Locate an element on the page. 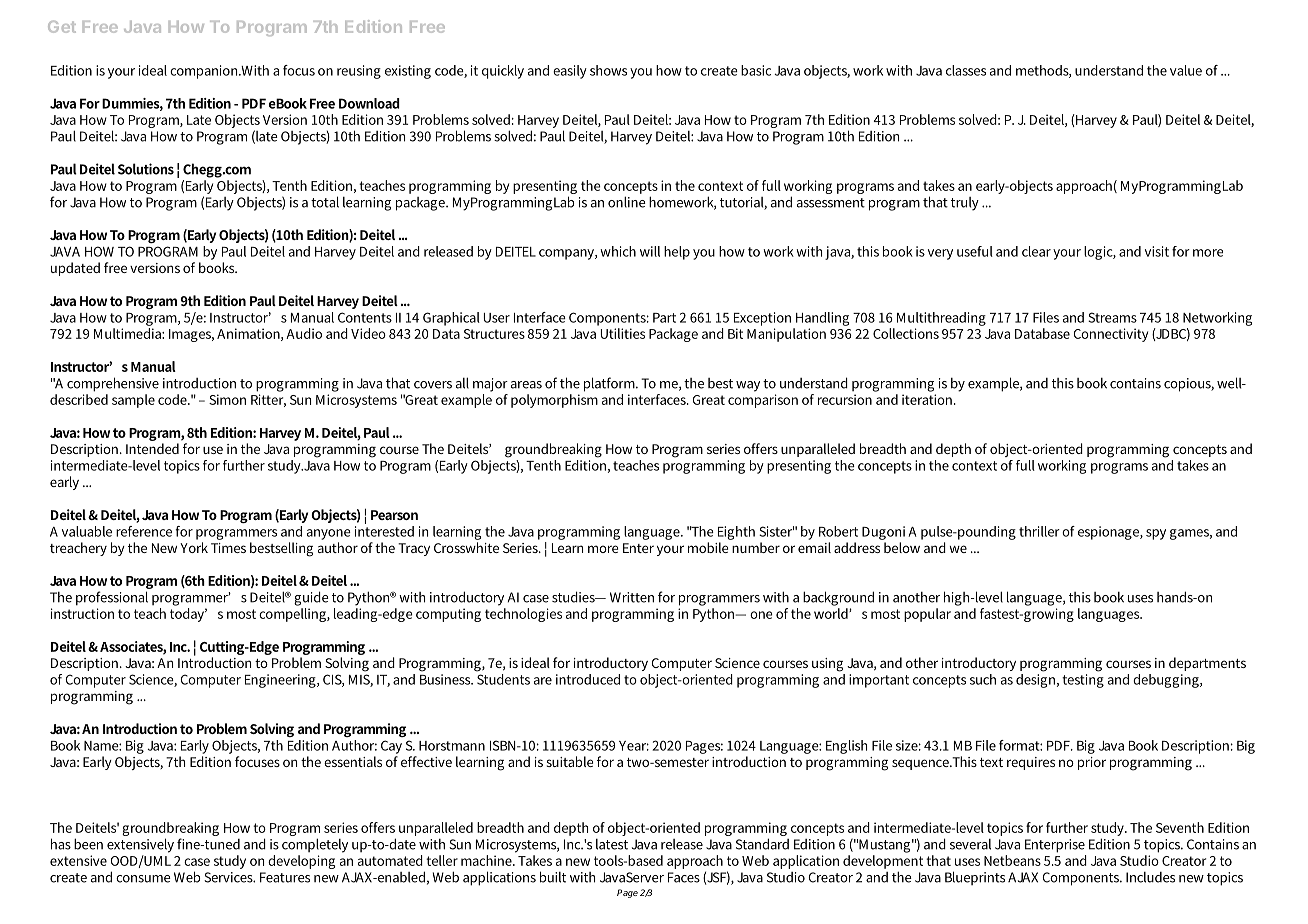  Get is located at coordinates (62, 26).
